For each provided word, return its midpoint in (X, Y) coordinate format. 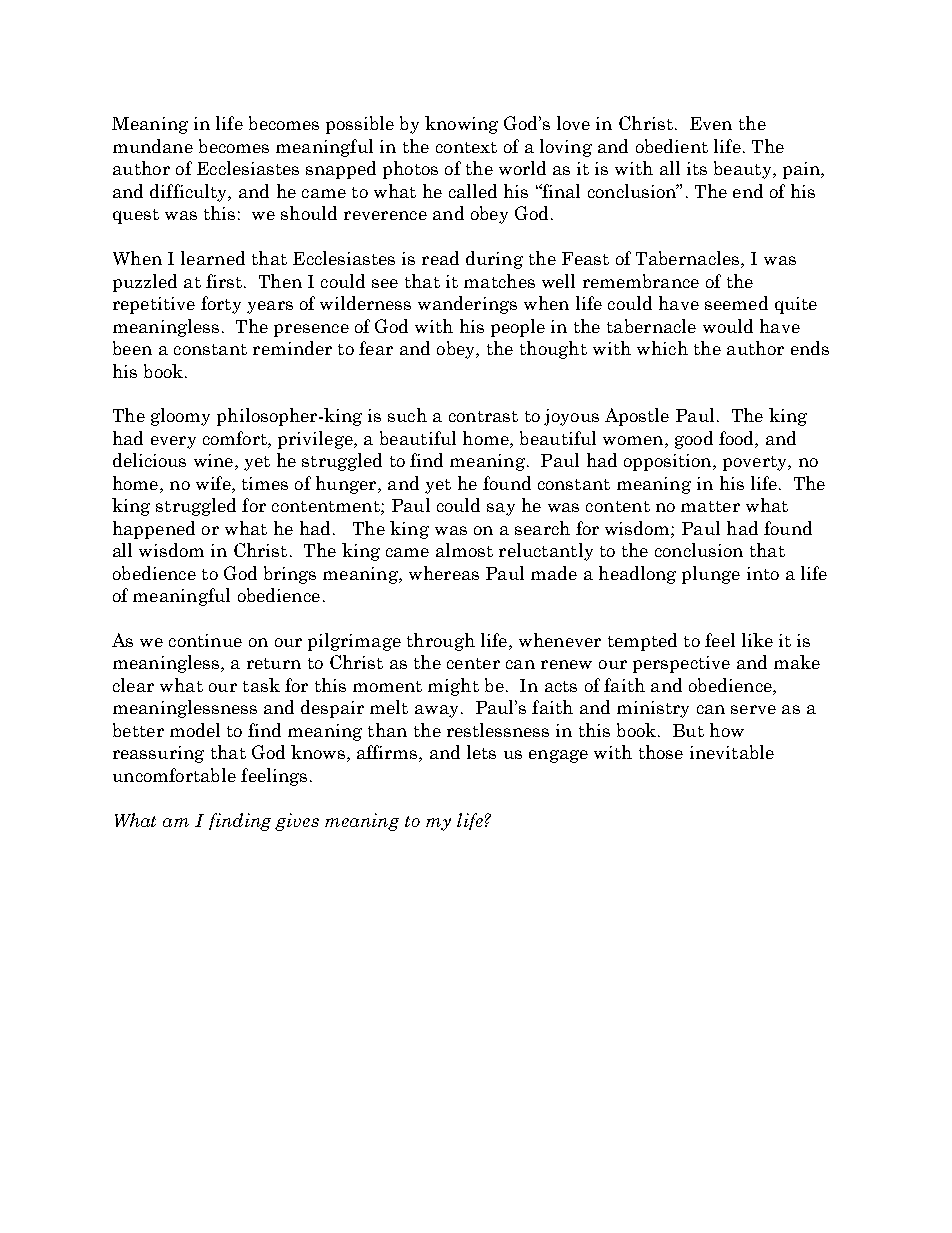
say (501, 509)
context (466, 147)
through (441, 642)
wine (213, 460)
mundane (153, 146)
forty (221, 305)
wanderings (467, 305)
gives (297, 822)
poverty (756, 463)
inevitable (732, 752)
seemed (736, 303)
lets (481, 752)
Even (711, 123)
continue (205, 640)
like (757, 640)
